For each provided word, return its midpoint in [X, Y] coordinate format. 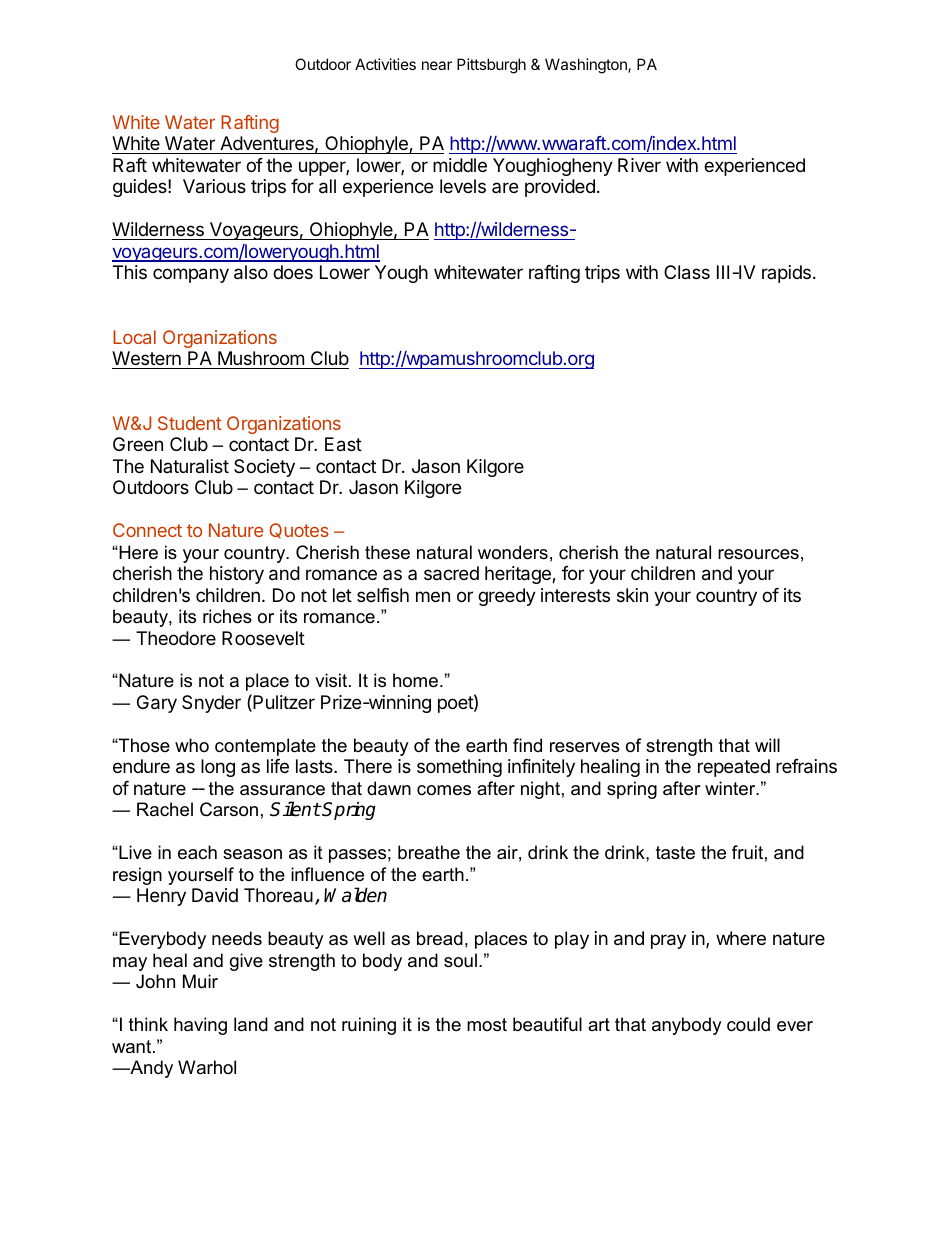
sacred [451, 573]
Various [214, 186]
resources [758, 554]
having [200, 1026]
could [748, 1024]
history [237, 575]
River [639, 165]
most [487, 1024]
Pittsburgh [491, 66]
